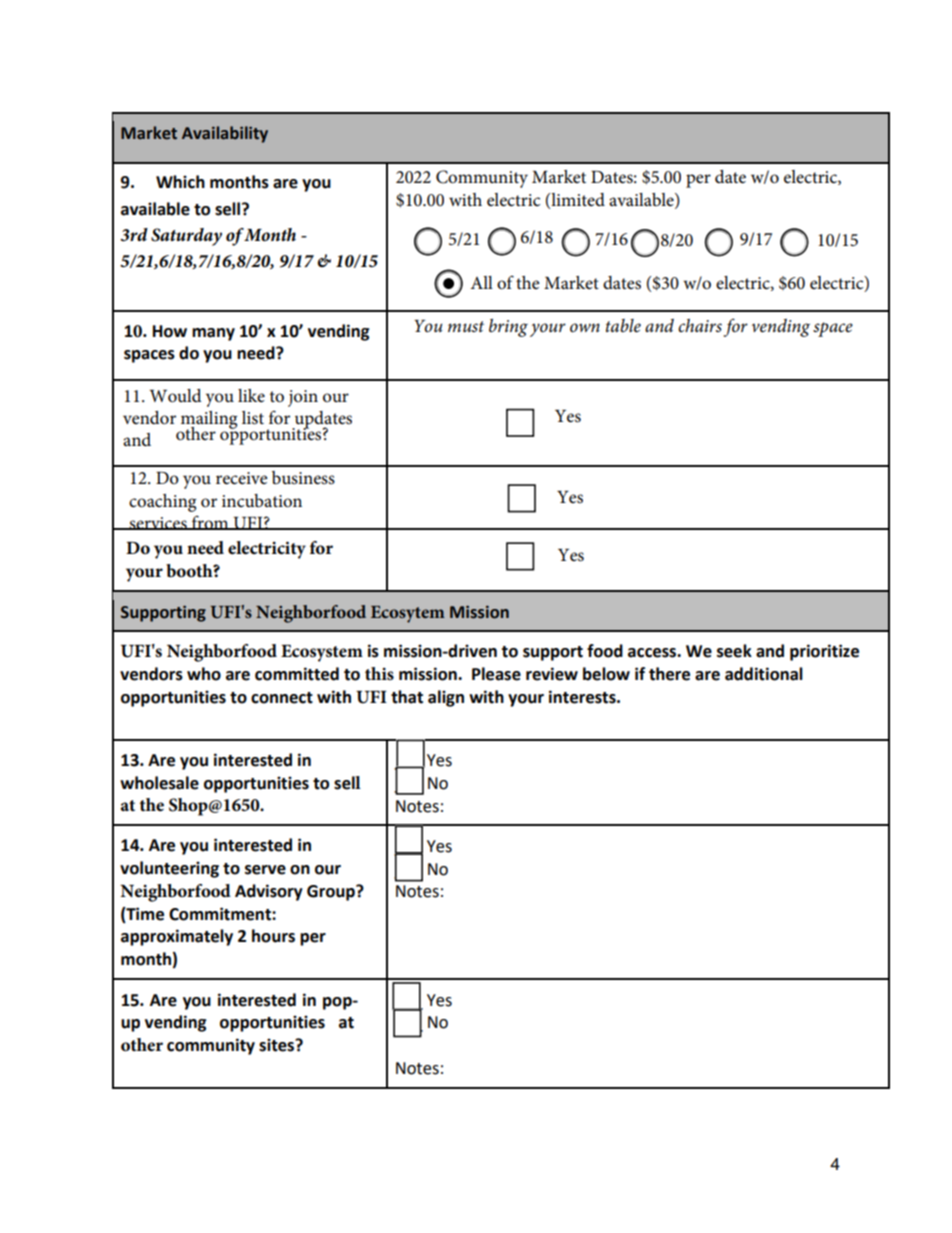 This screenshot has width=952, height=1233. I want to click on Commitment, so click(221, 914).
